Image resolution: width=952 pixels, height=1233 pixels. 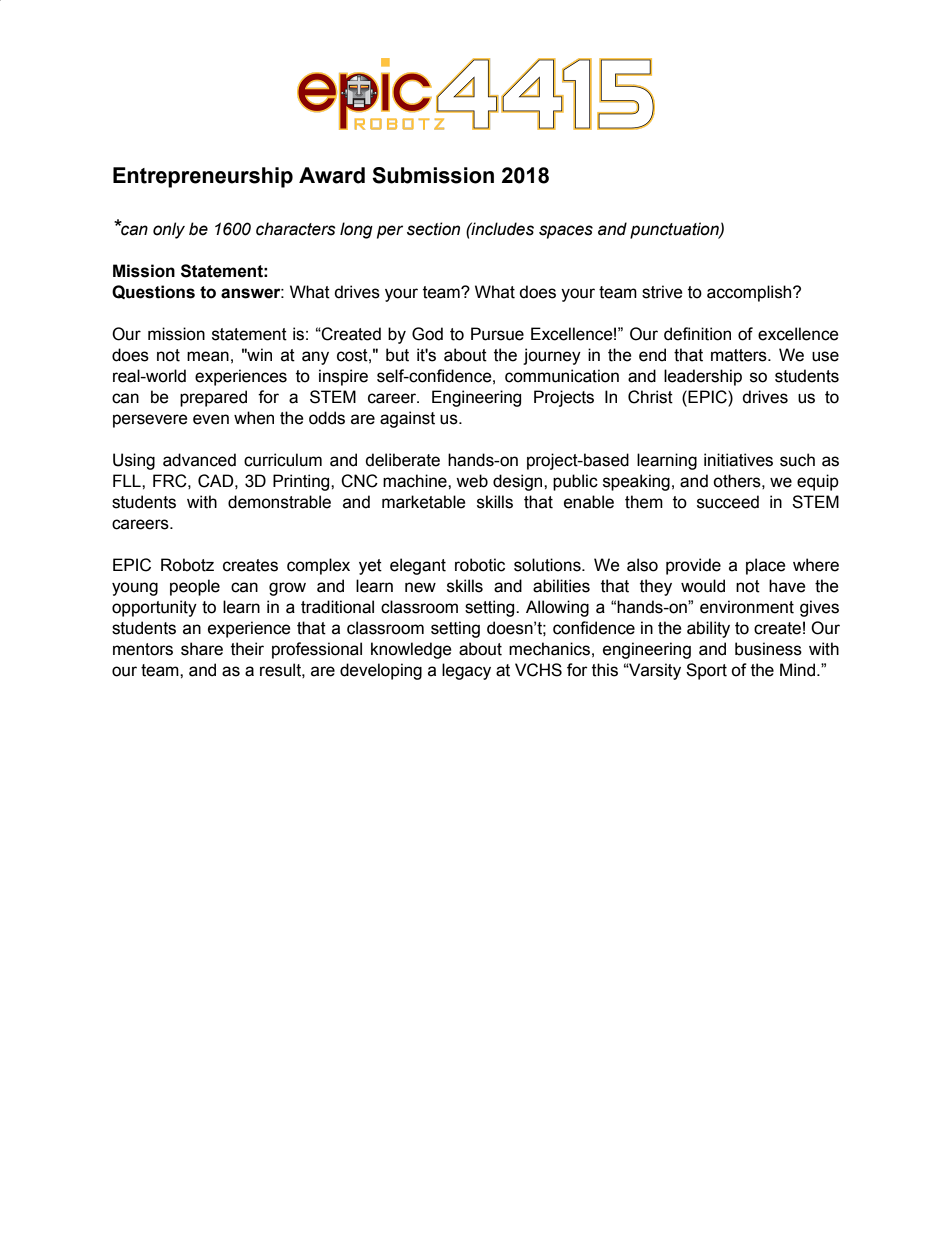 I want to click on section, so click(x=433, y=229).
